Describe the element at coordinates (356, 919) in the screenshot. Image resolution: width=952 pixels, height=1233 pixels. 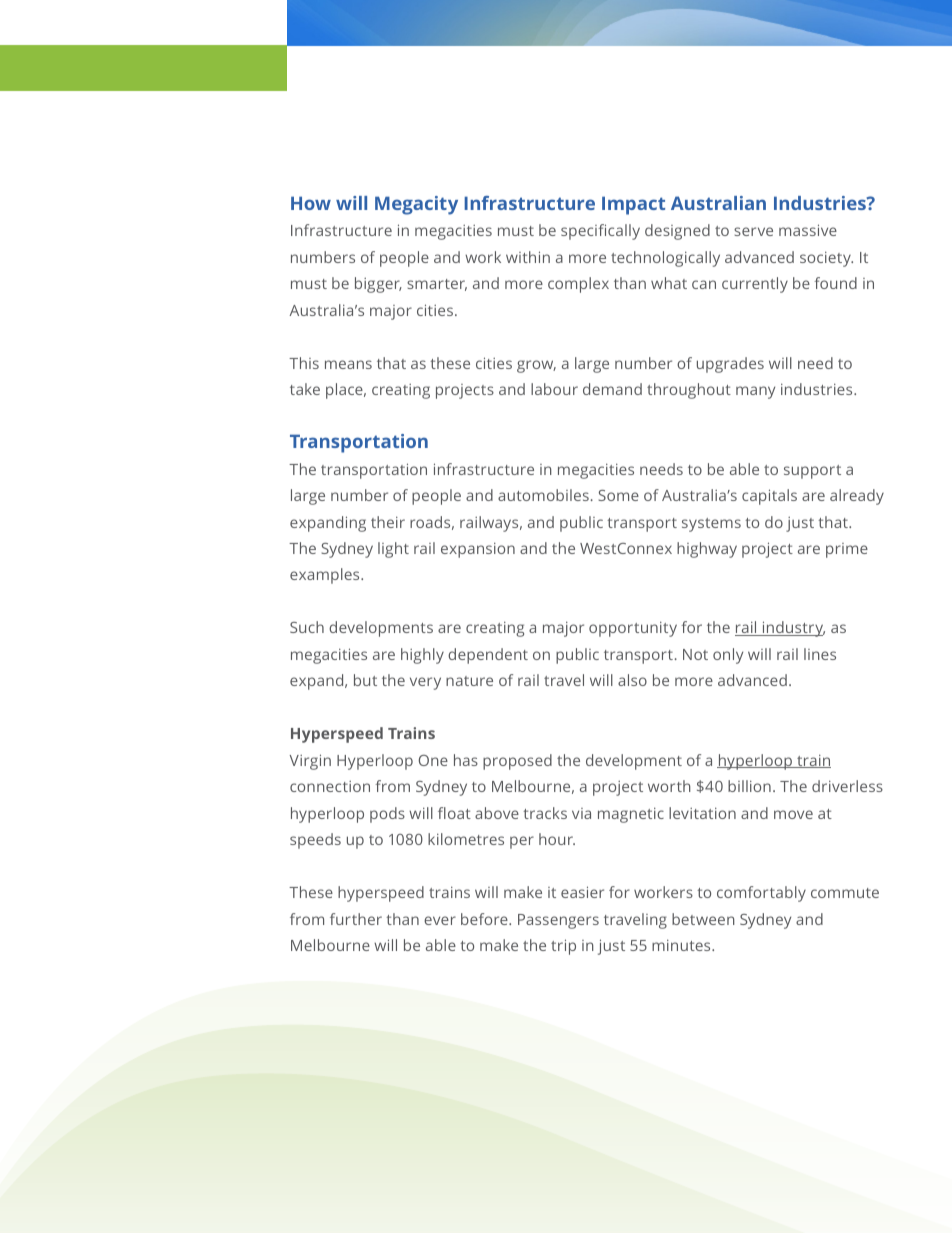
I see `further` at that location.
